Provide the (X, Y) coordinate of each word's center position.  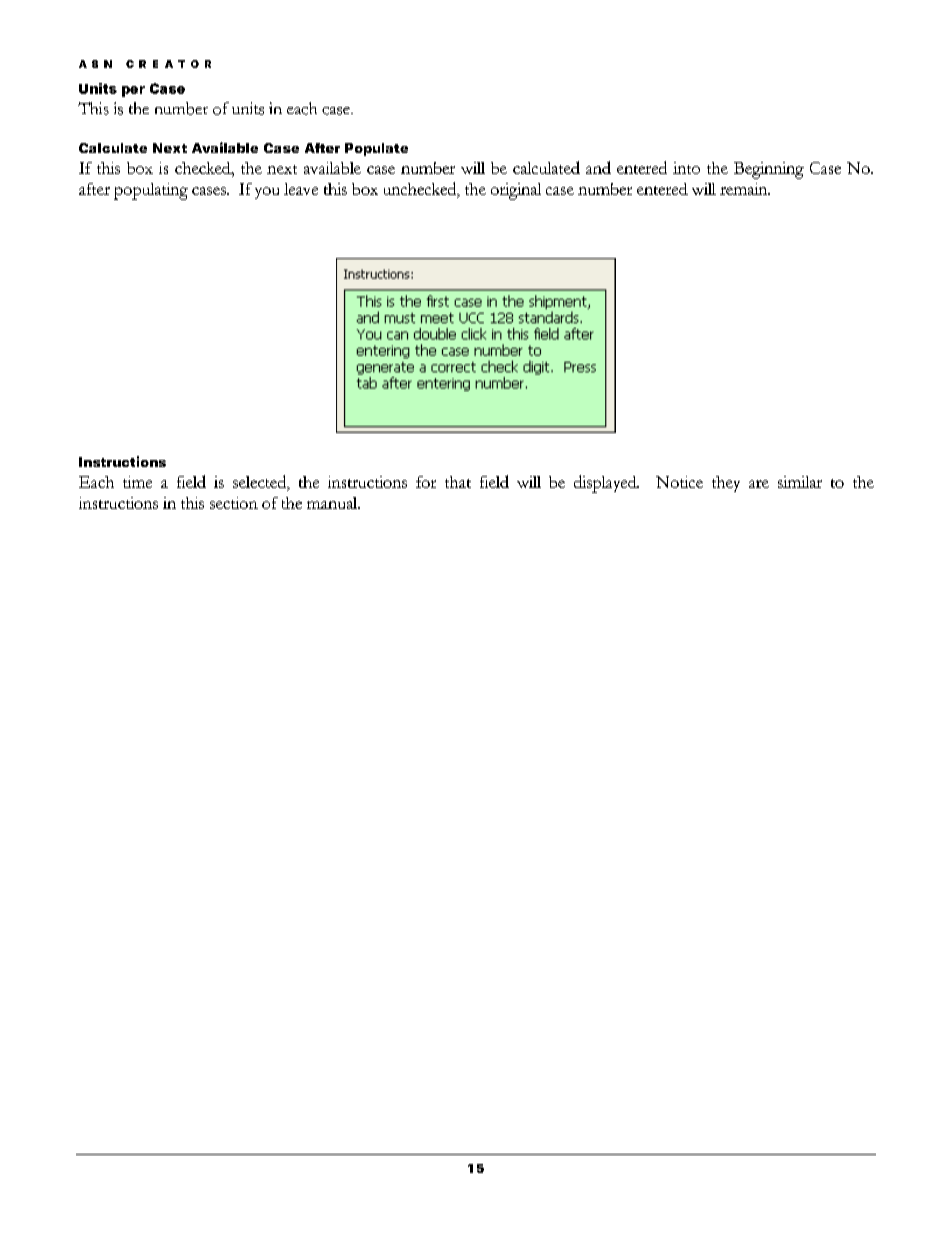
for (426, 482)
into (686, 168)
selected (261, 483)
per (133, 91)
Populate (376, 149)
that (458, 482)
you (267, 193)
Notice (679, 482)
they (726, 484)
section (234, 503)
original (516, 191)
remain (745, 189)
